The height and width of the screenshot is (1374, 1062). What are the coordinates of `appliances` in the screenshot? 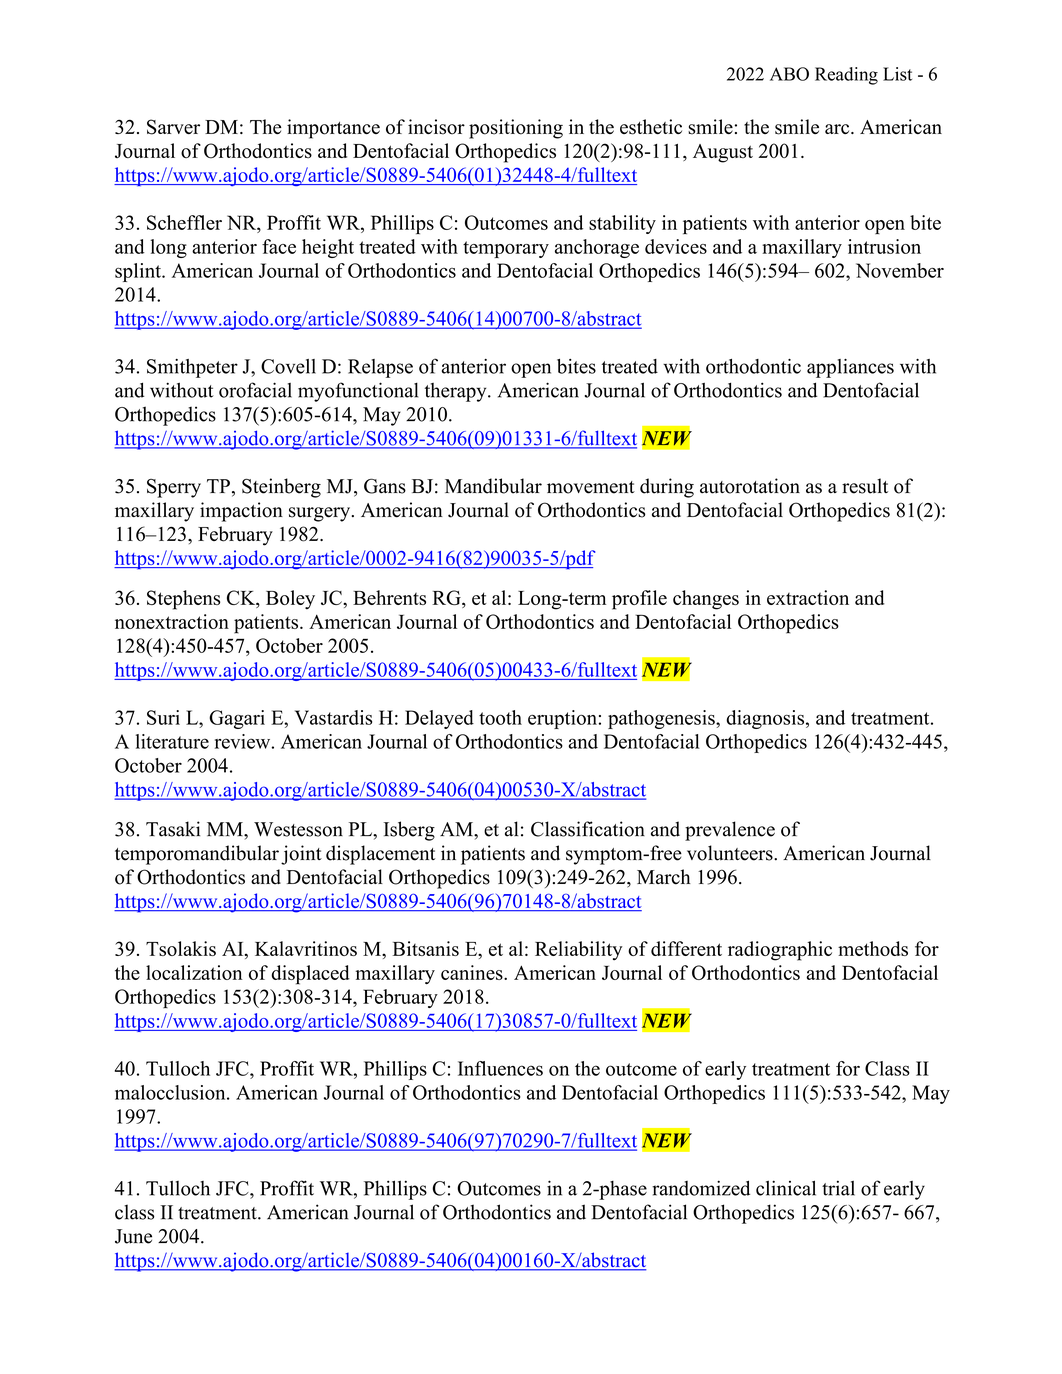 It's located at (850, 368).
